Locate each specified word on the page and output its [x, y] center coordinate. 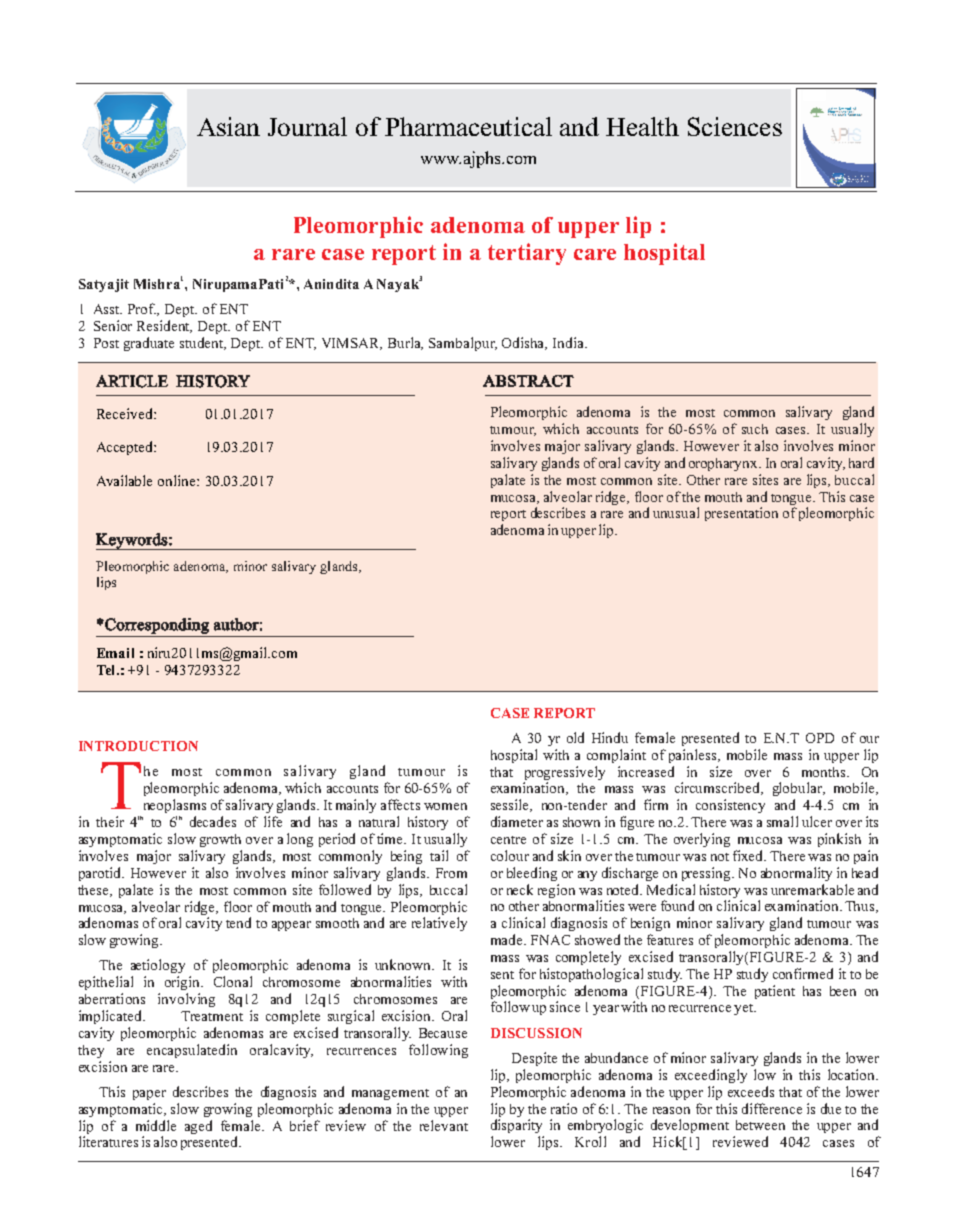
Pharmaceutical [468, 126]
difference [772, 1108]
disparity [516, 1126]
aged [198, 1127]
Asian [228, 126]
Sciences [735, 126]
